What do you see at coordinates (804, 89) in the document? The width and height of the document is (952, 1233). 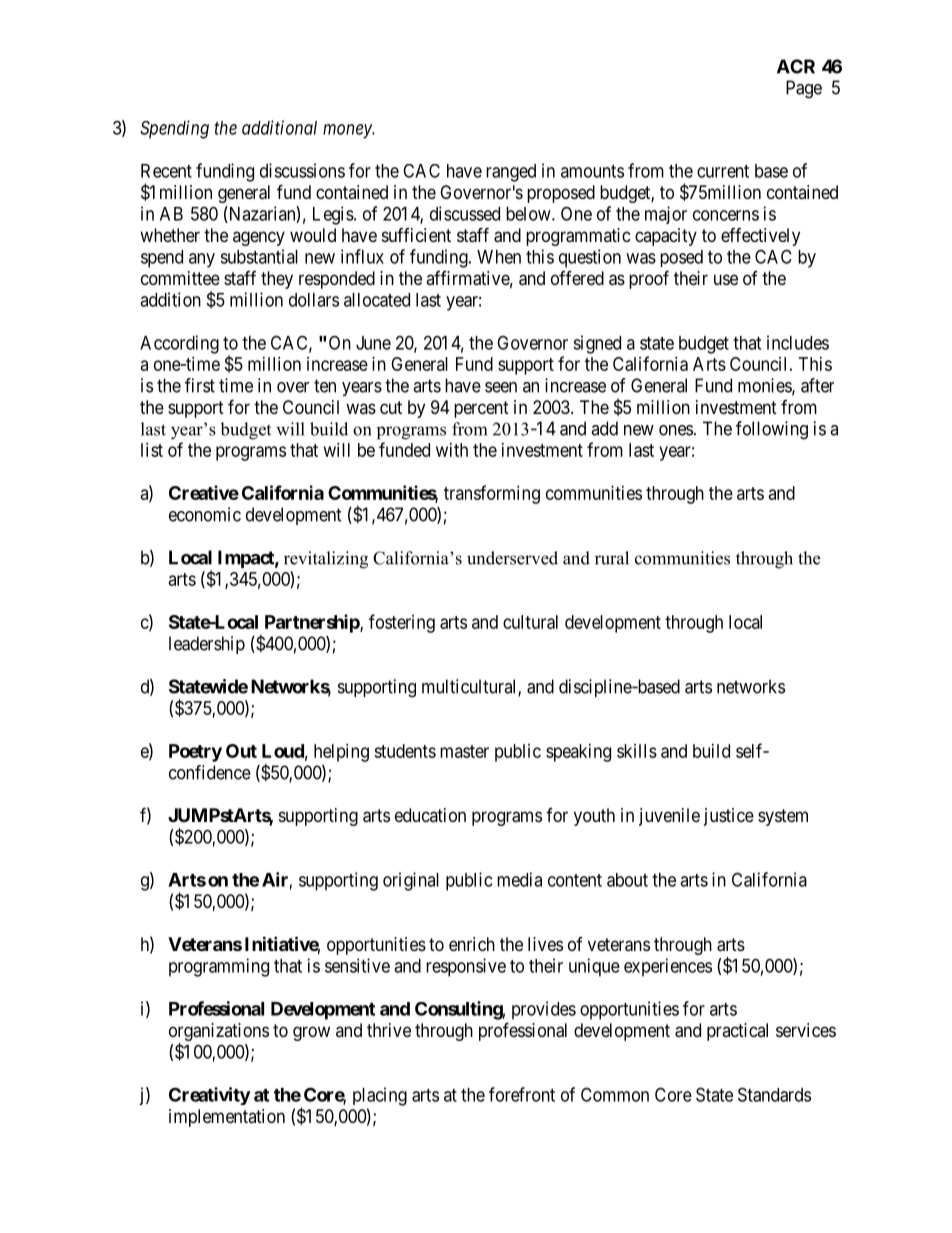 I see `Page` at bounding box center [804, 89].
